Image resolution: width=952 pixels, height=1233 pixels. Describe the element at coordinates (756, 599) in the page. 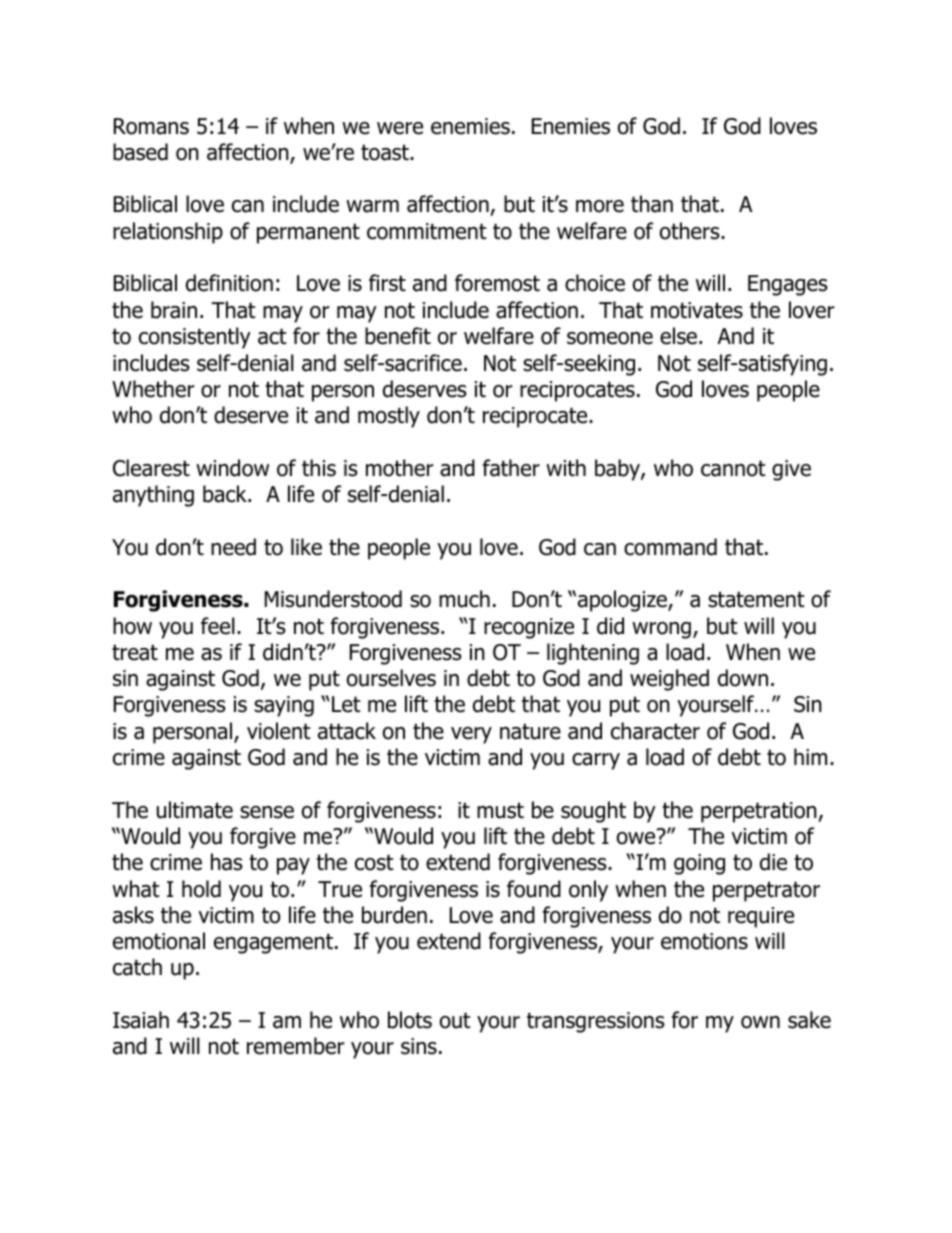

I see `statement` at that location.
